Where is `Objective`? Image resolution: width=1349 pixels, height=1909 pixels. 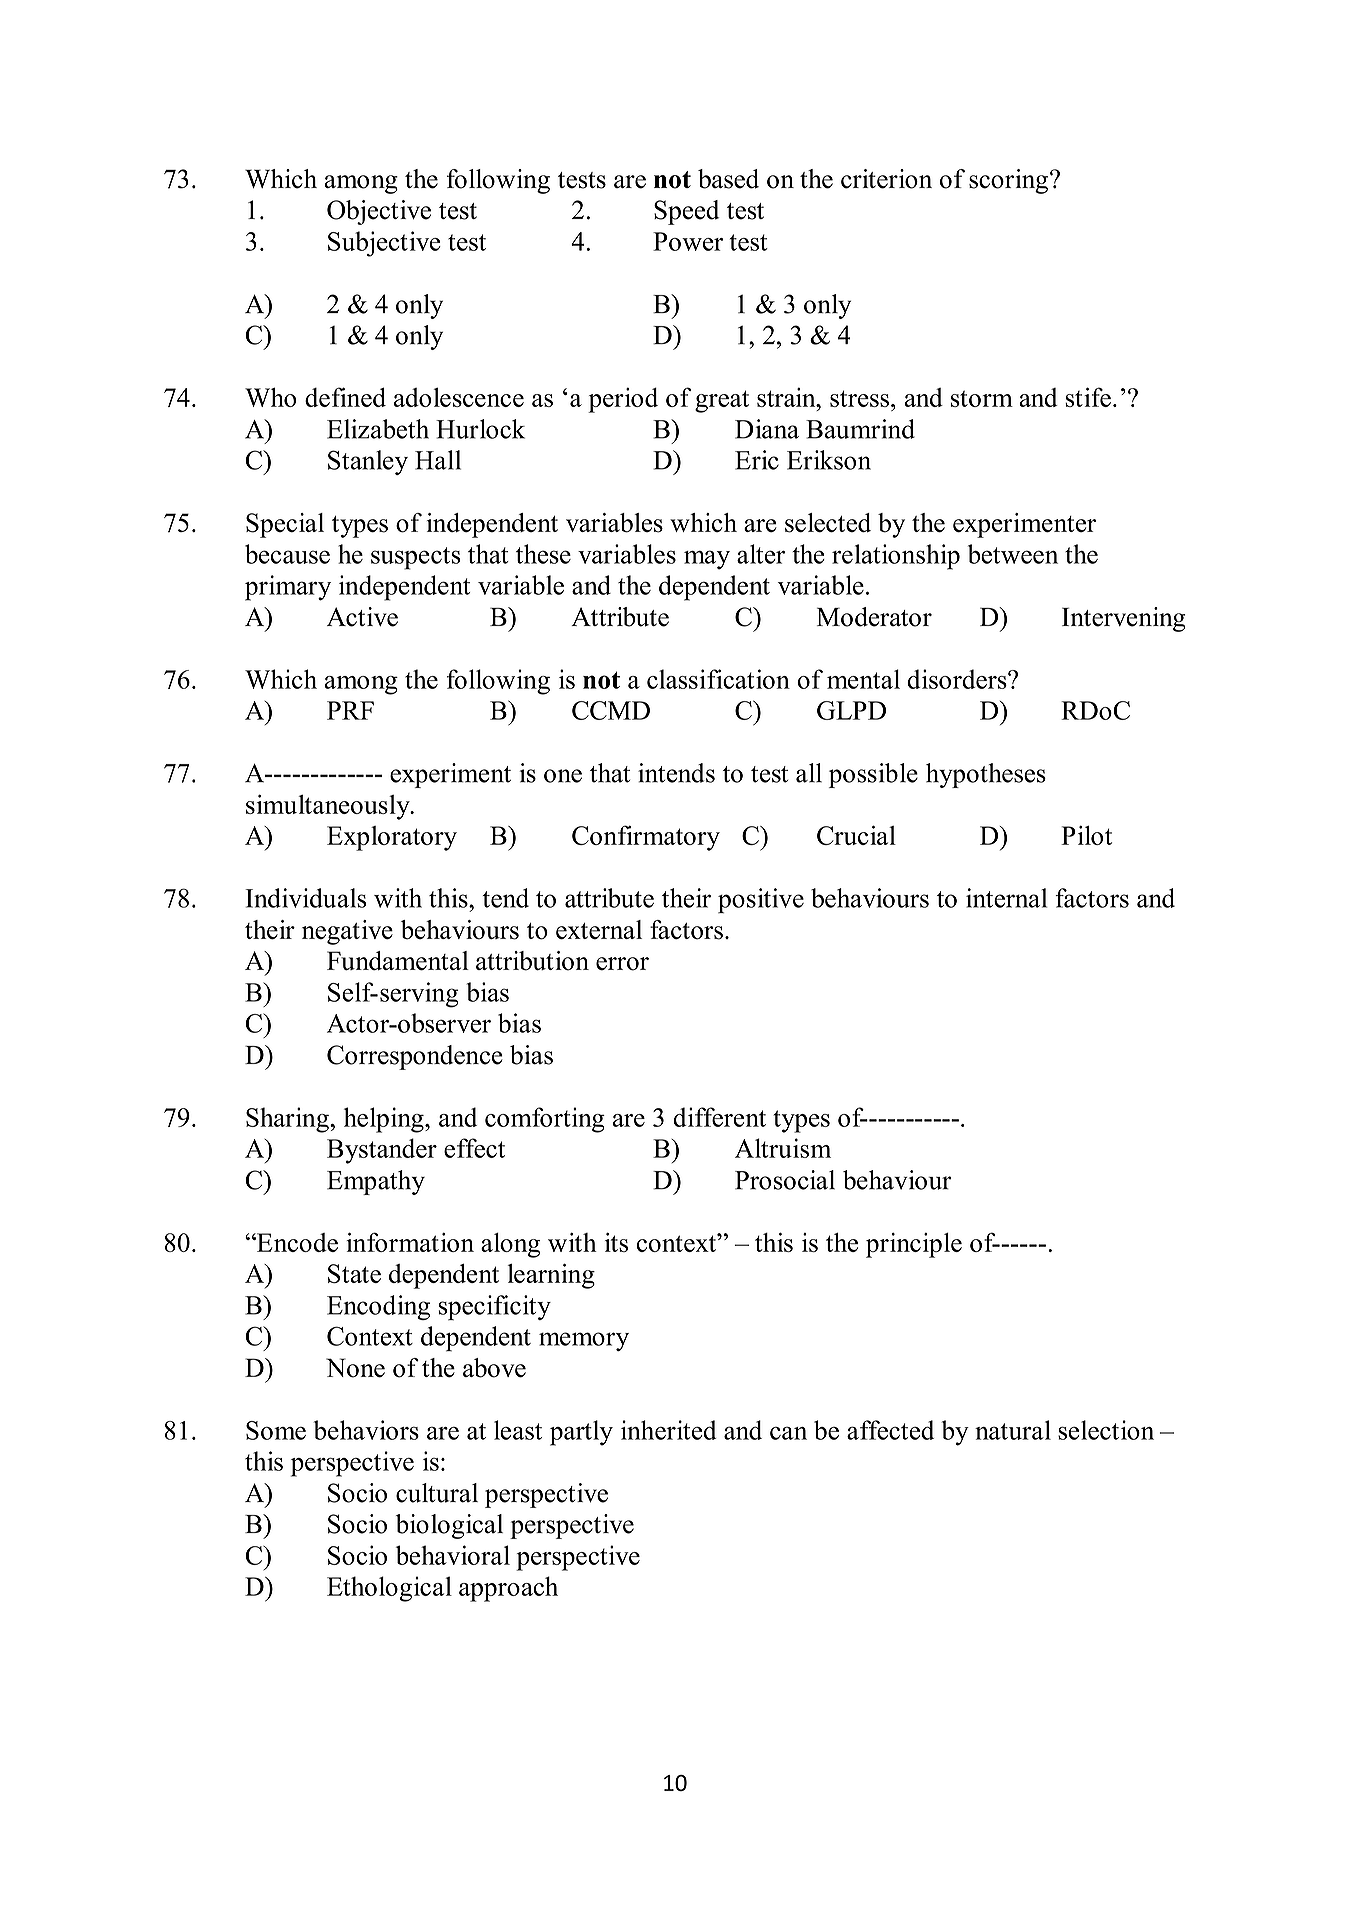 Objective is located at coordinates (379, 212).
